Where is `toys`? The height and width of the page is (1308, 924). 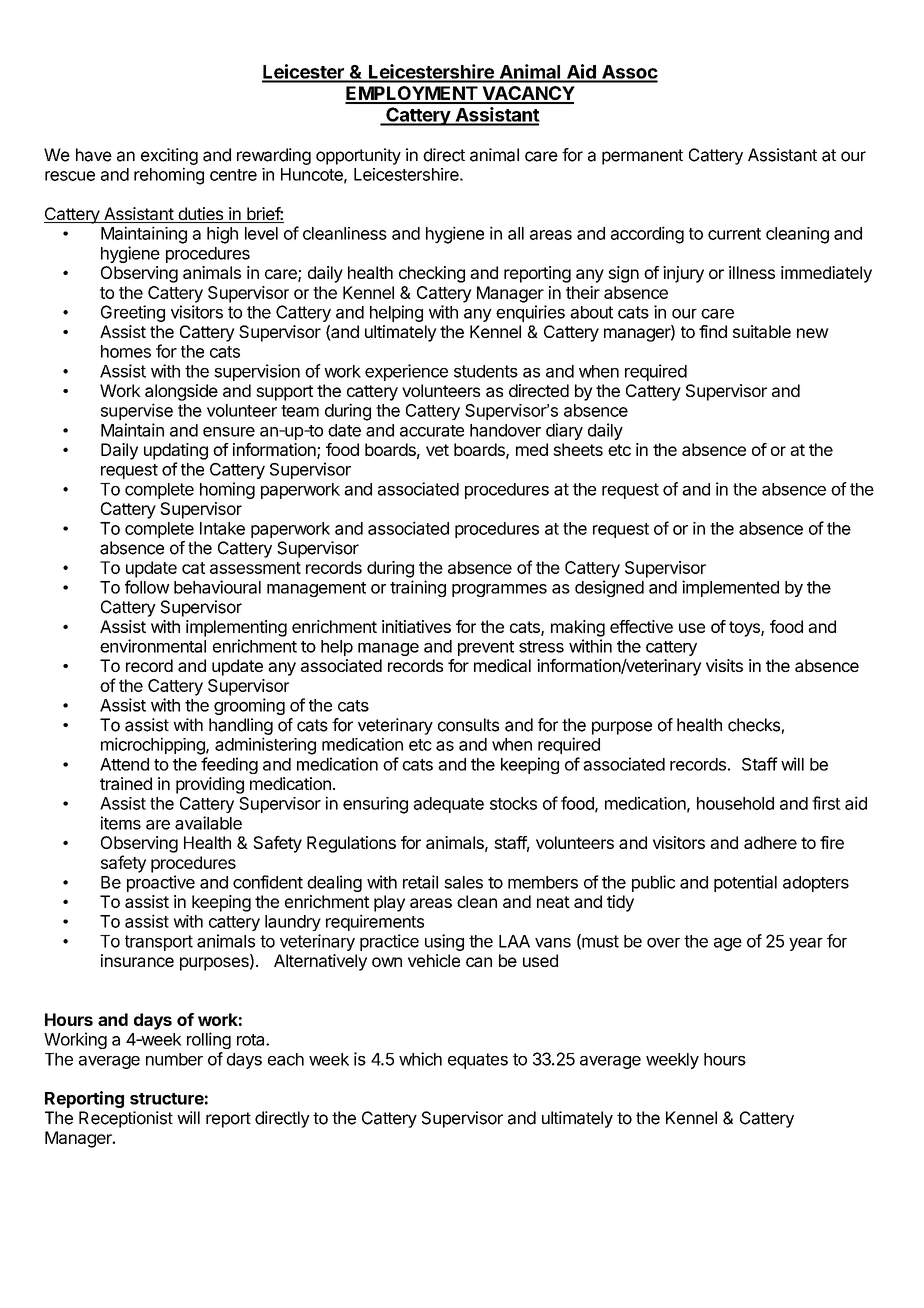
toys is located at coordinates (745, 629).
